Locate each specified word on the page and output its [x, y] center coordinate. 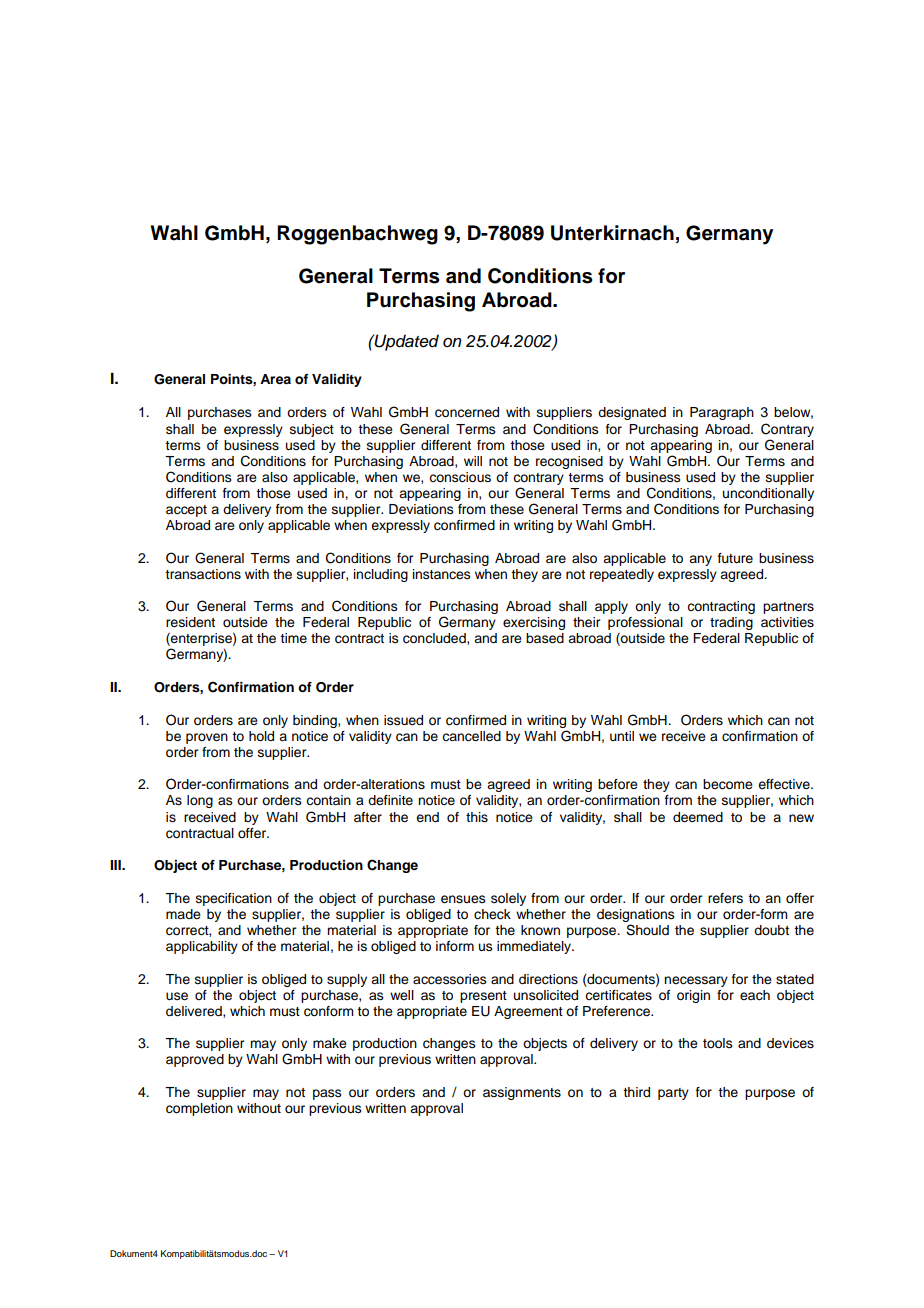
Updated [405, 342]
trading [731, 623]
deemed [698, 817]
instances [442, 574]
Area [275, 379]
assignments [522, 1093]
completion [199, 1109]
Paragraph [722, 413]
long [200, 801]
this [477, 817]
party [673, 1094]
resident [190, 622]
